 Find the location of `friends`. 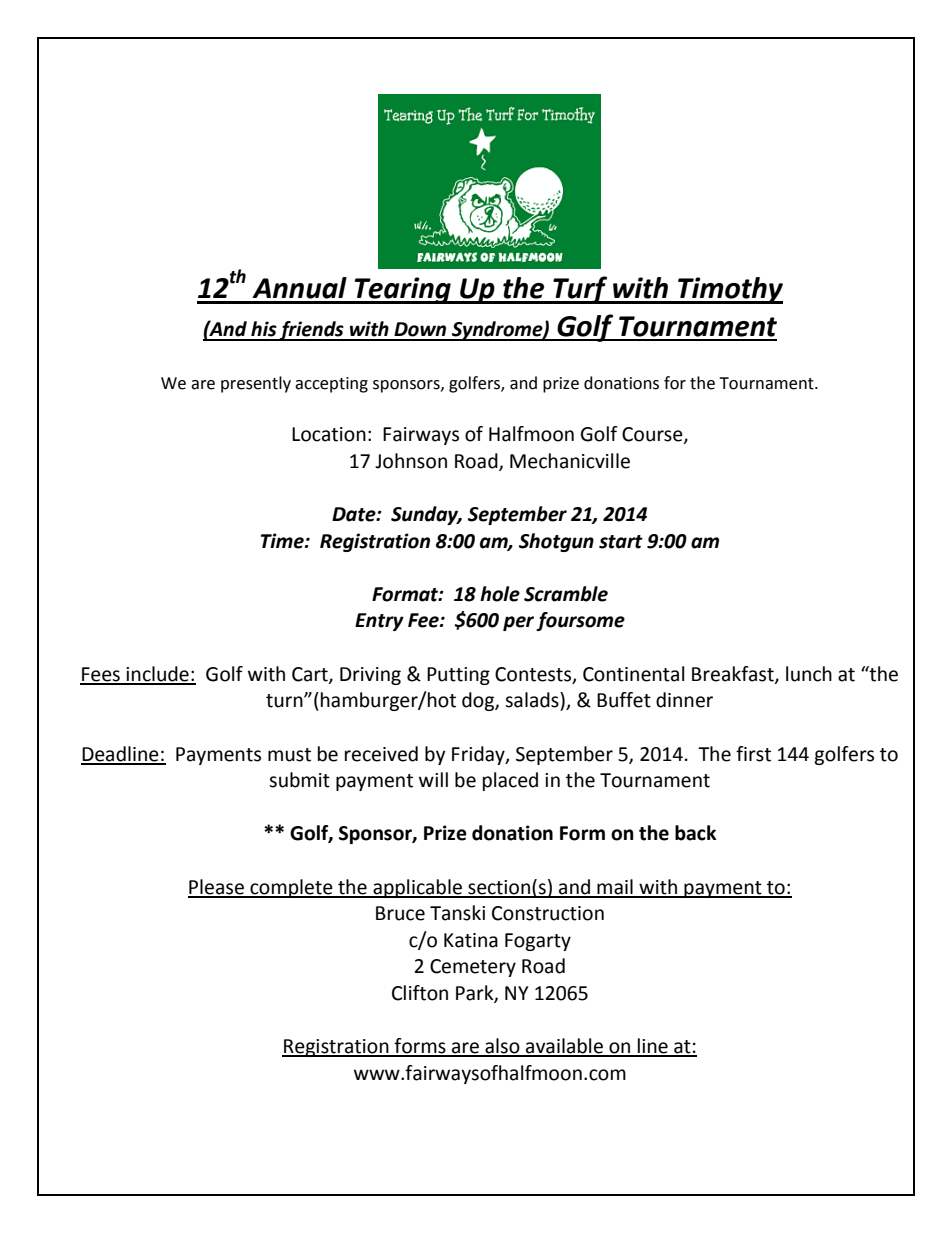

friends is located at coordinates (312, 331).
